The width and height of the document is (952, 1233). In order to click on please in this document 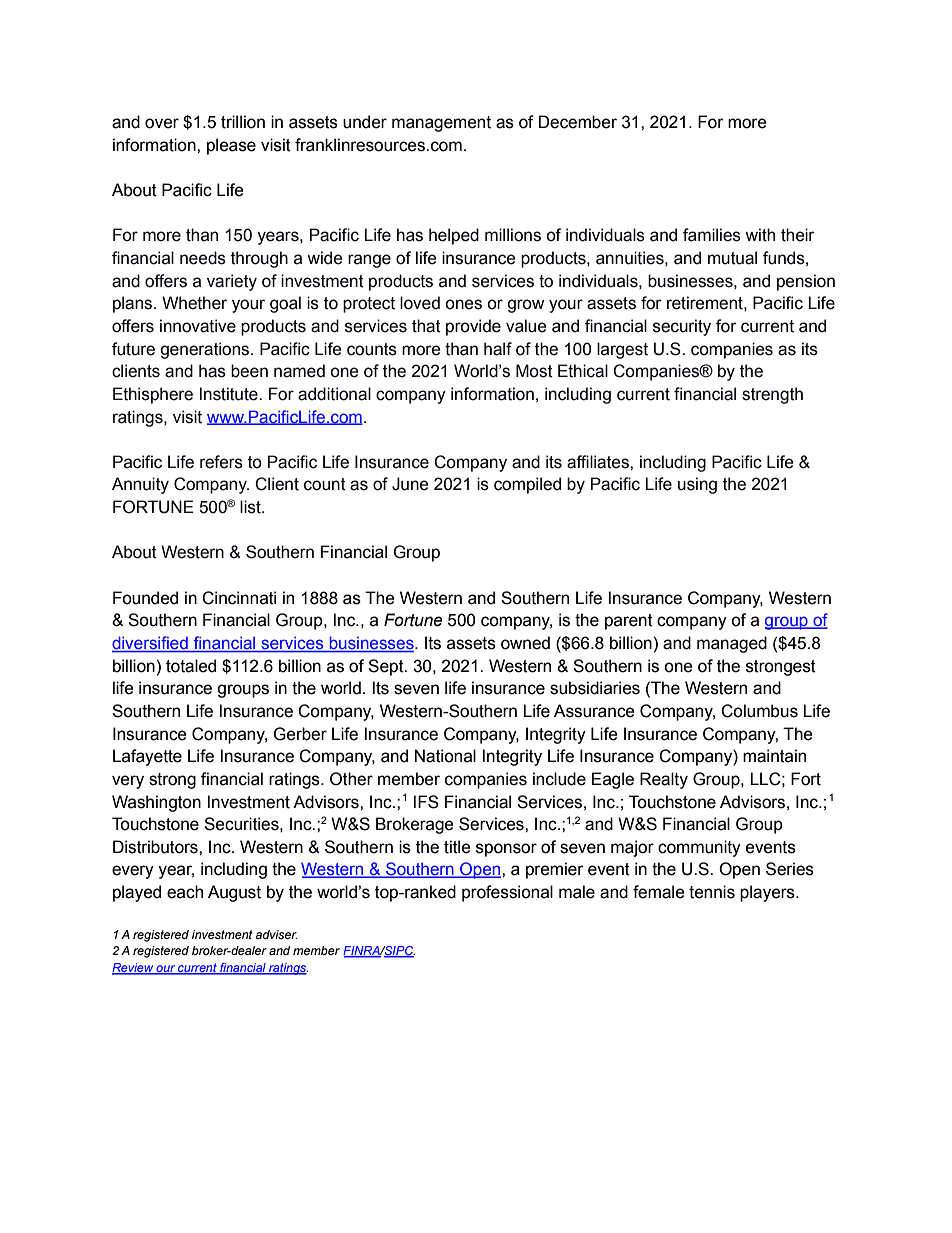, I will do `click(231, 146)`.
